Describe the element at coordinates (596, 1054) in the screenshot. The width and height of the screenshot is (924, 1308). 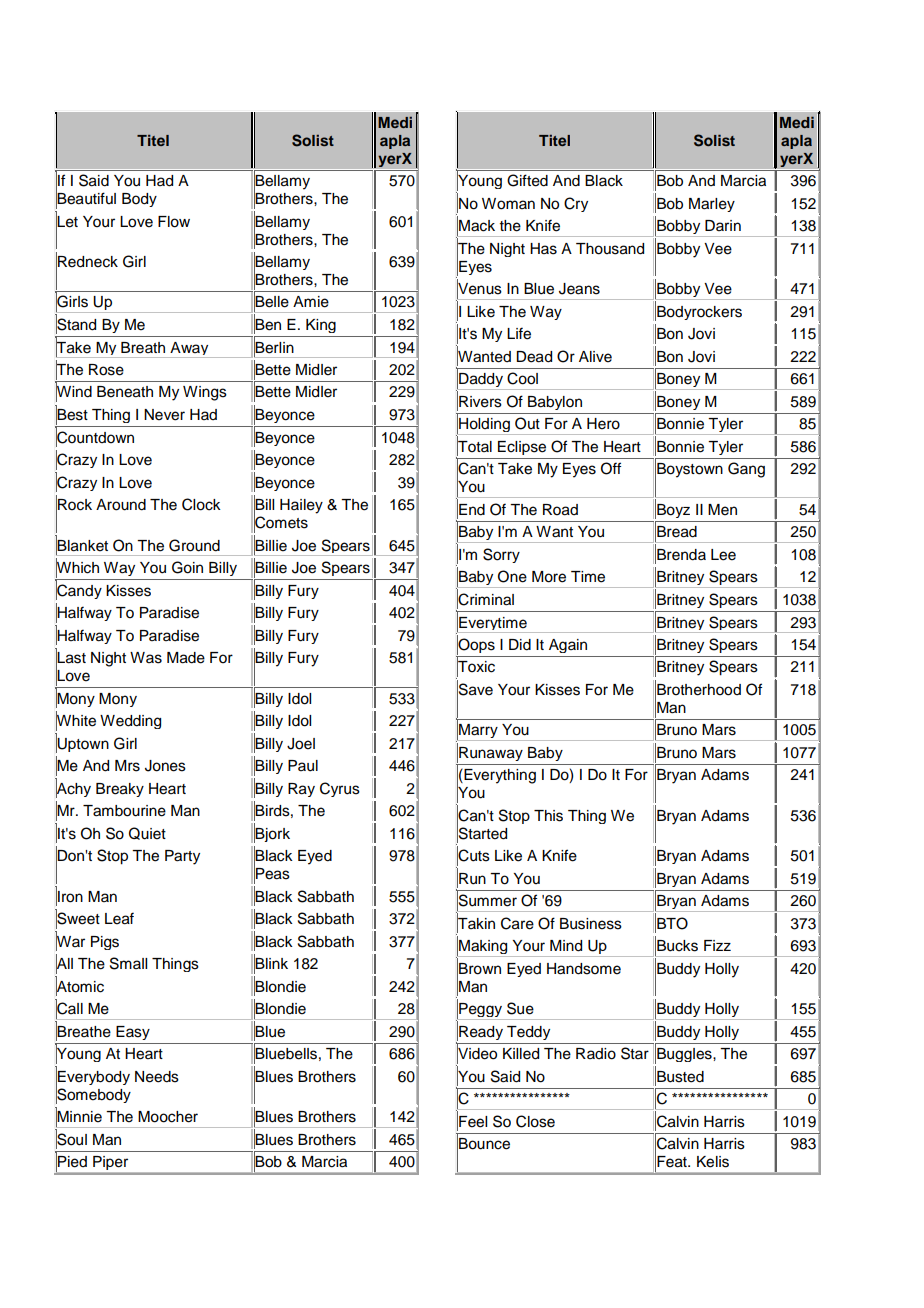
I see `Radio` at that location.
